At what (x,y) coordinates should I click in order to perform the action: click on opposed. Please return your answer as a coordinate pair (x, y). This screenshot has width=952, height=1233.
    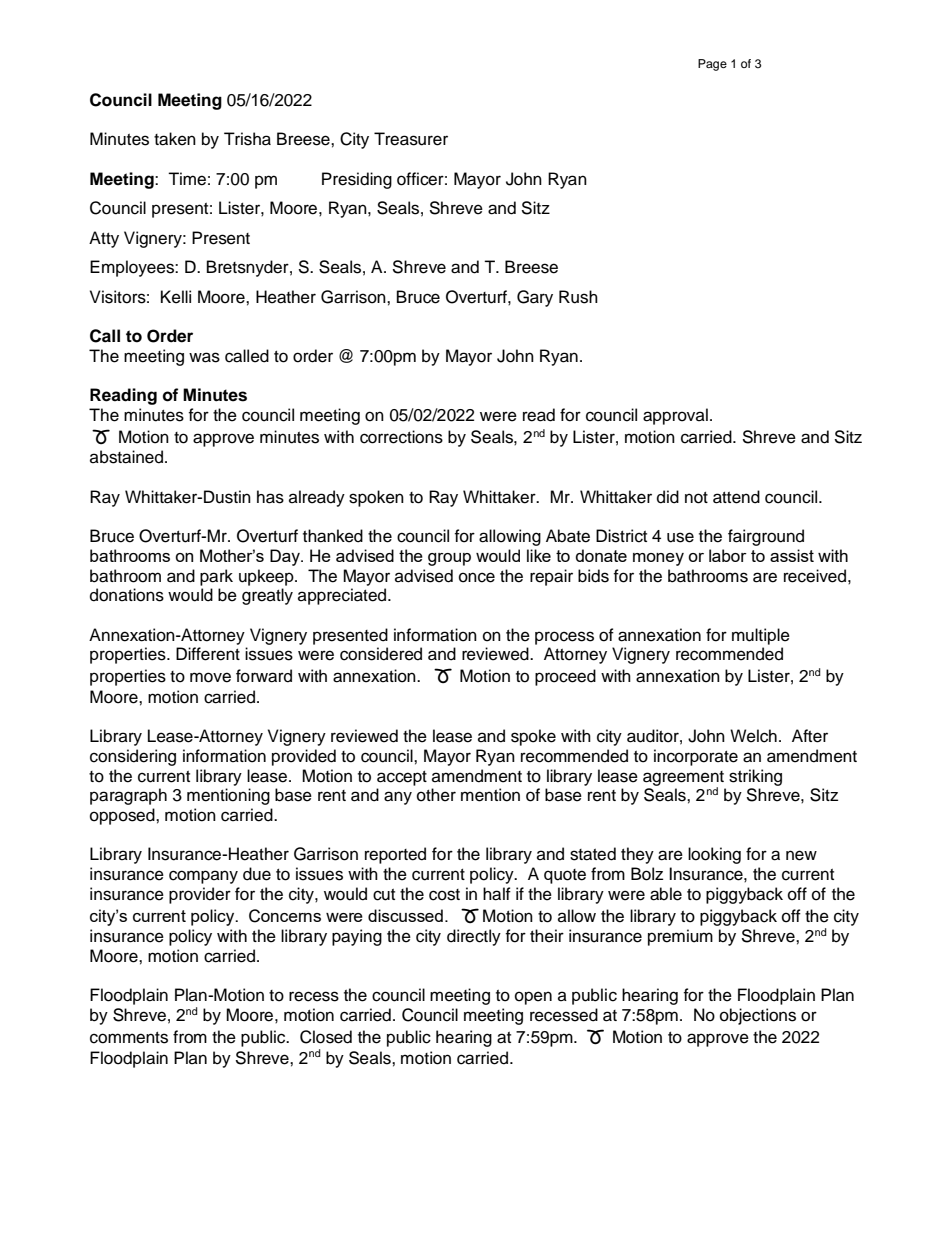
    Looking at the image, I should click on (123, 816).
